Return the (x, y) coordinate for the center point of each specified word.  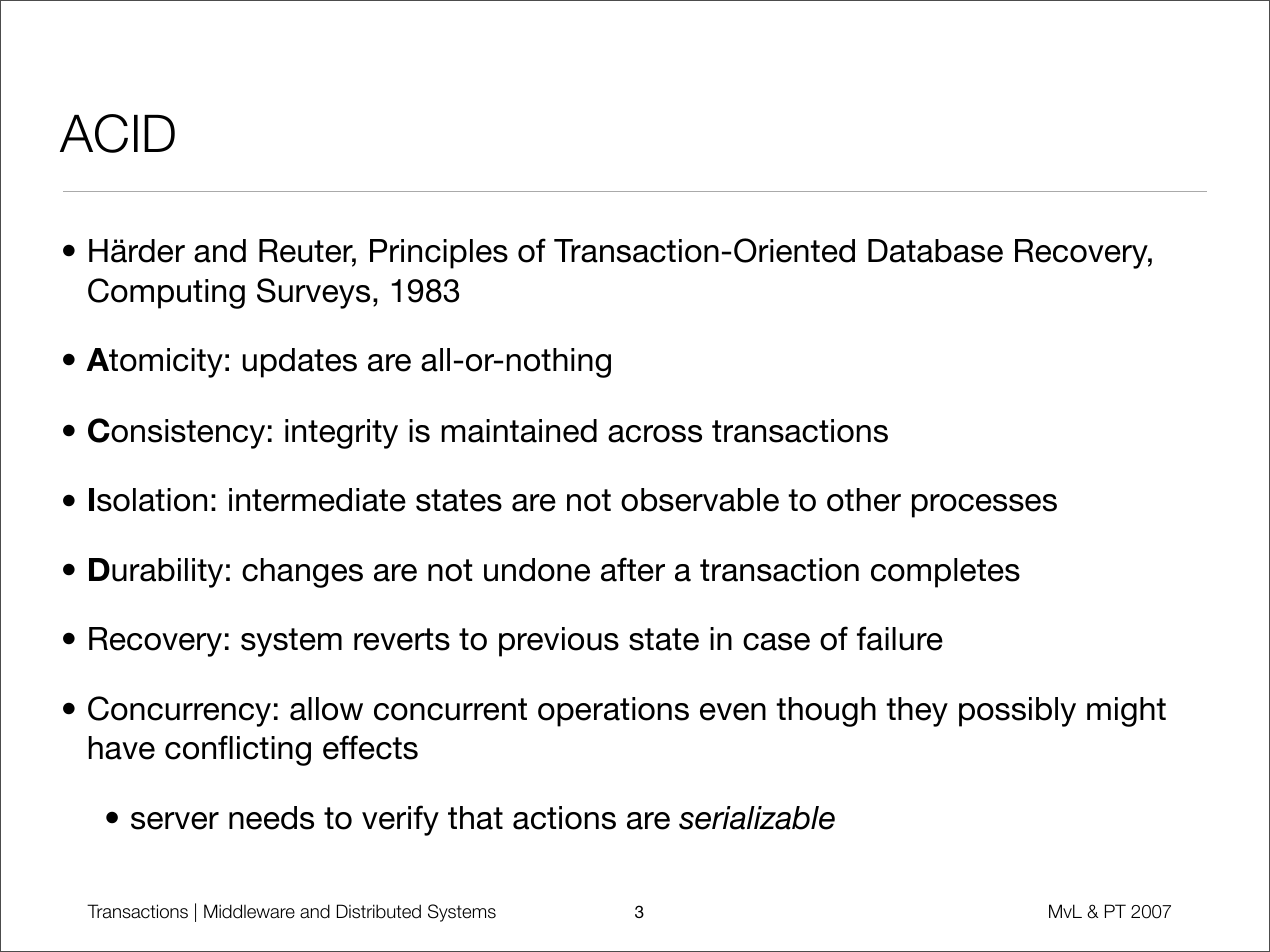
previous (559, 642)
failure (900, 638)
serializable (757, 818)
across (655, 434)
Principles (439, 254)
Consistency (176, 433)
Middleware (249, 911)
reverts (402, 639)
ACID (117, 133)
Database (935, 251)
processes (984, 506)
